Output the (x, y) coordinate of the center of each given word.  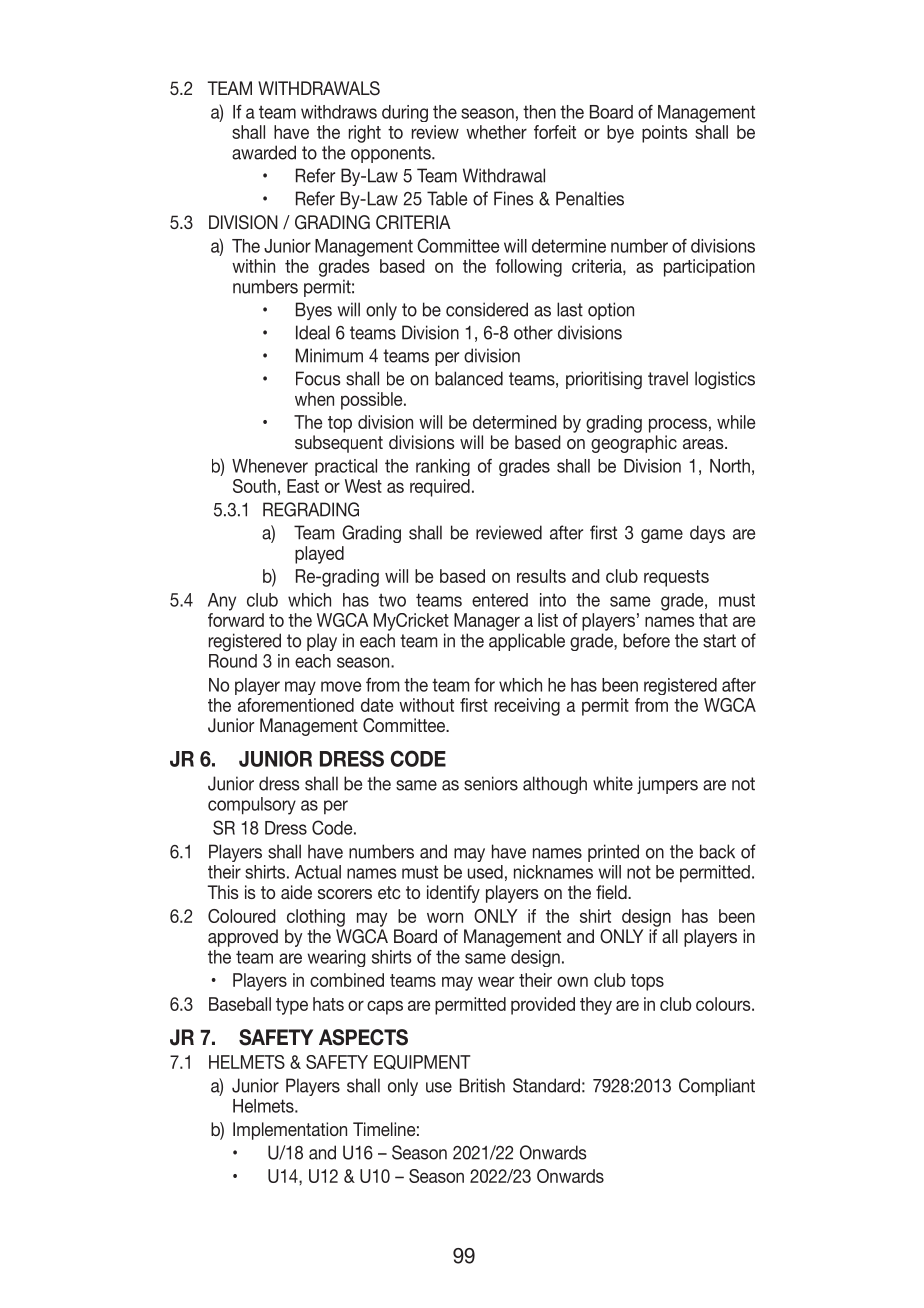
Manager (487, 622)
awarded (264, 152)
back (717, 851)
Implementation (290, 1131)
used (485, 872)
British (482, 1085)
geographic (634, 444)
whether (496, 132)
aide (296, 892)
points (664, 134)
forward (236, 620)
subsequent (339, 444)
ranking (443, 467)
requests (676, 578)
